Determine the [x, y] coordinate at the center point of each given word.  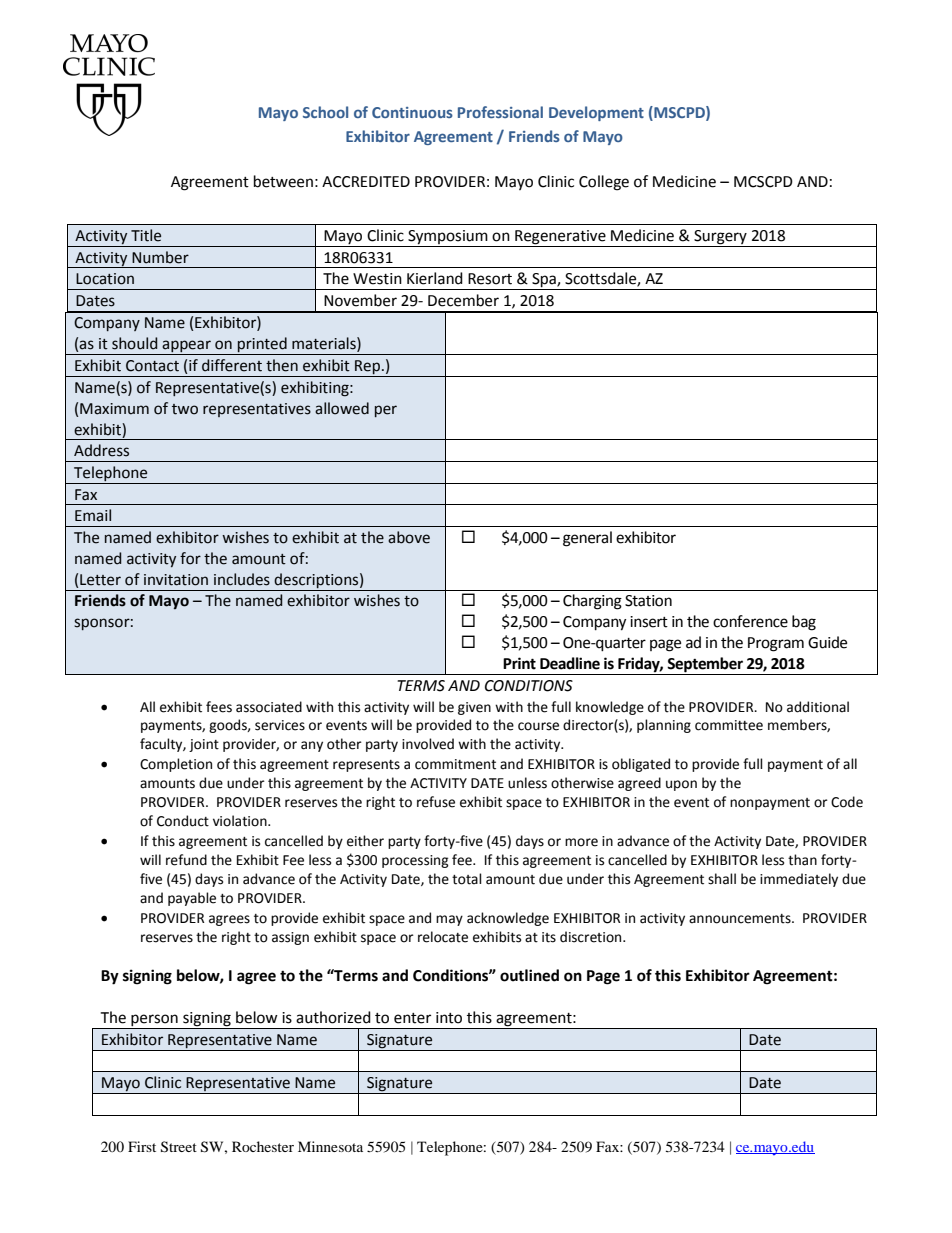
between [283, 181]
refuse [436, 802]
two [185, 409]
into [449, 1018]
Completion [176, 765]
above [409, 537]
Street [179, 1147]
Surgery [720, 238]
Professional [500, 112]
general [587, 539]
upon [681, 785]
